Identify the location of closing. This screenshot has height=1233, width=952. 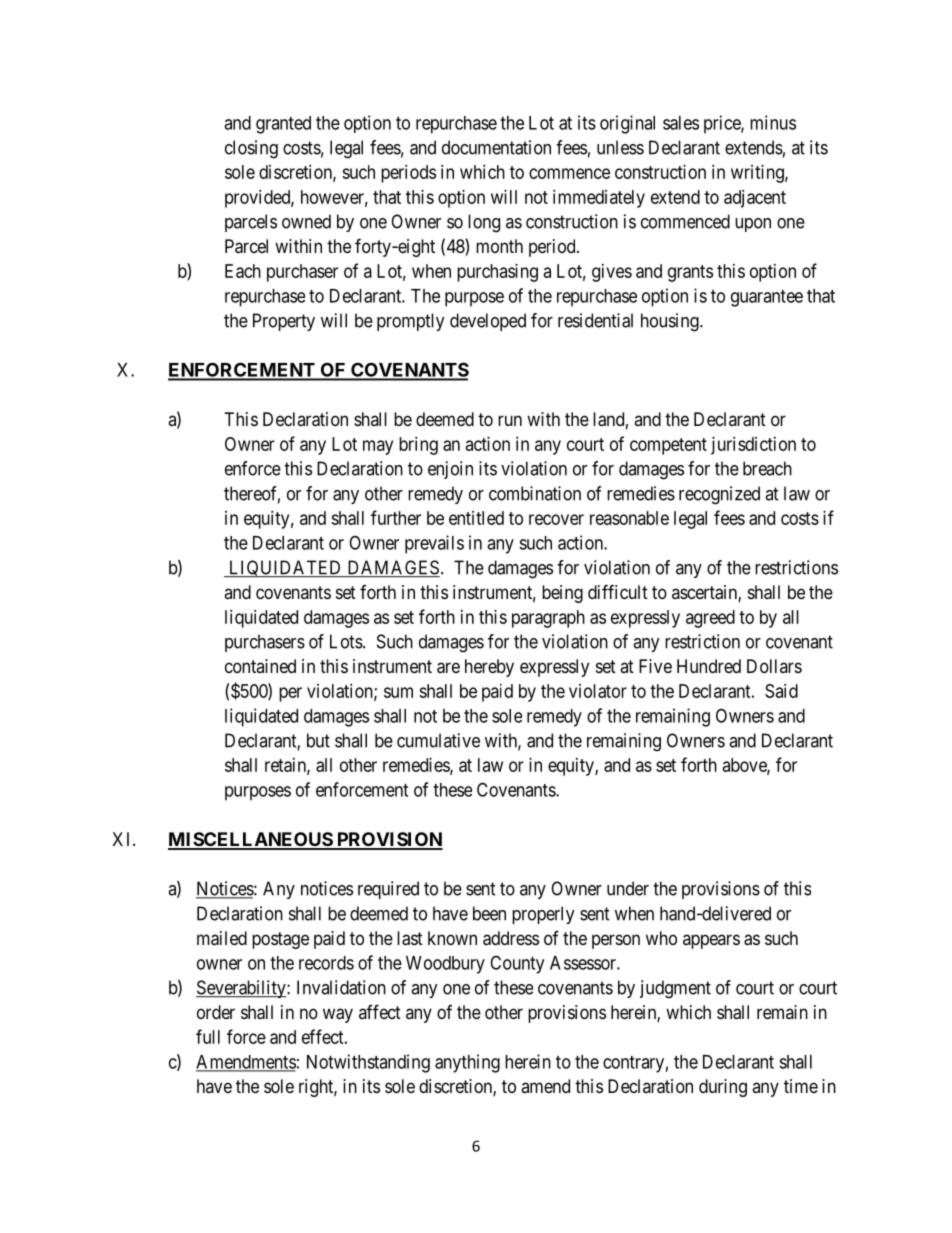
(251, 149).
